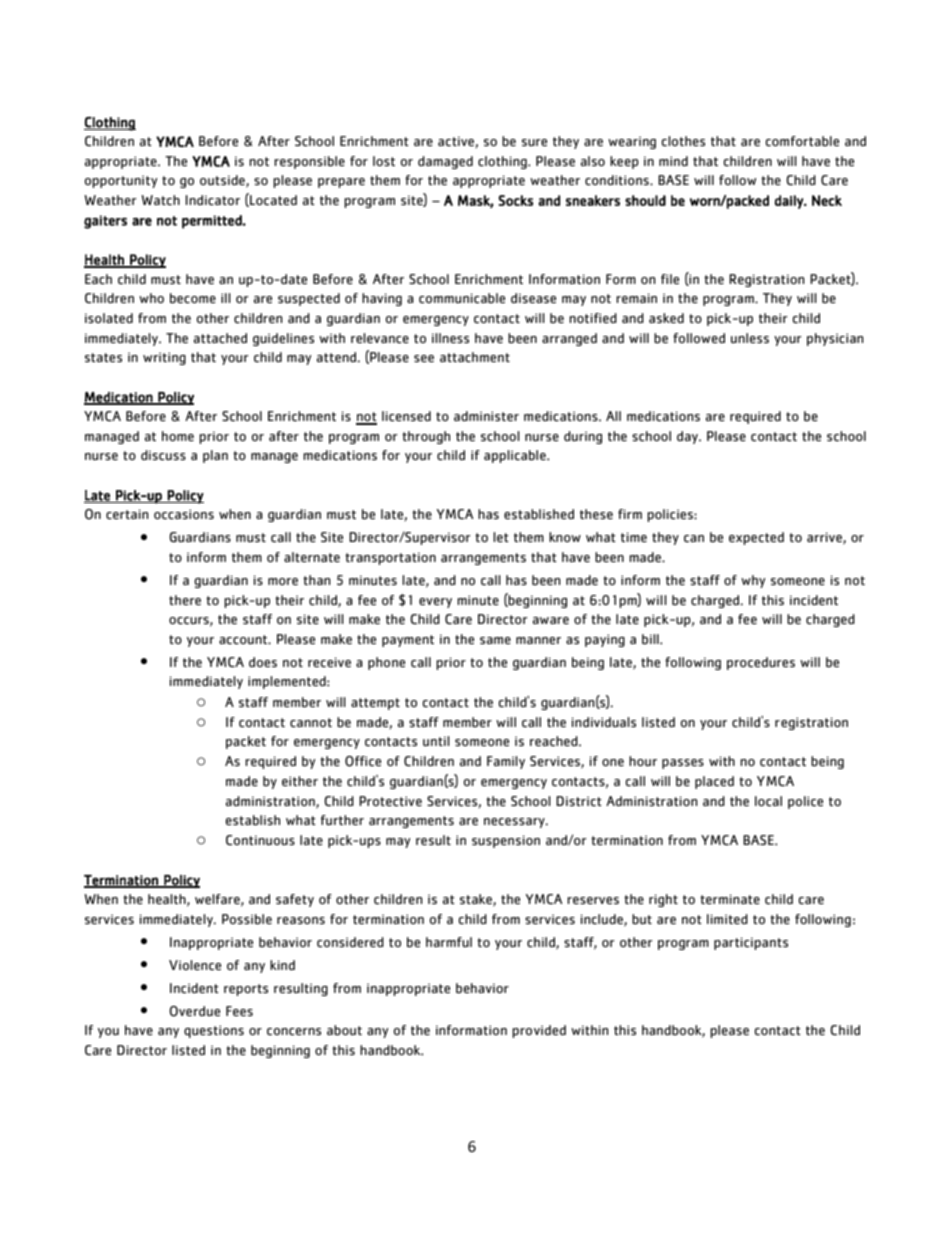  Describe the element at coordinates (223, 181) in the page. I see `outside` at that location.
